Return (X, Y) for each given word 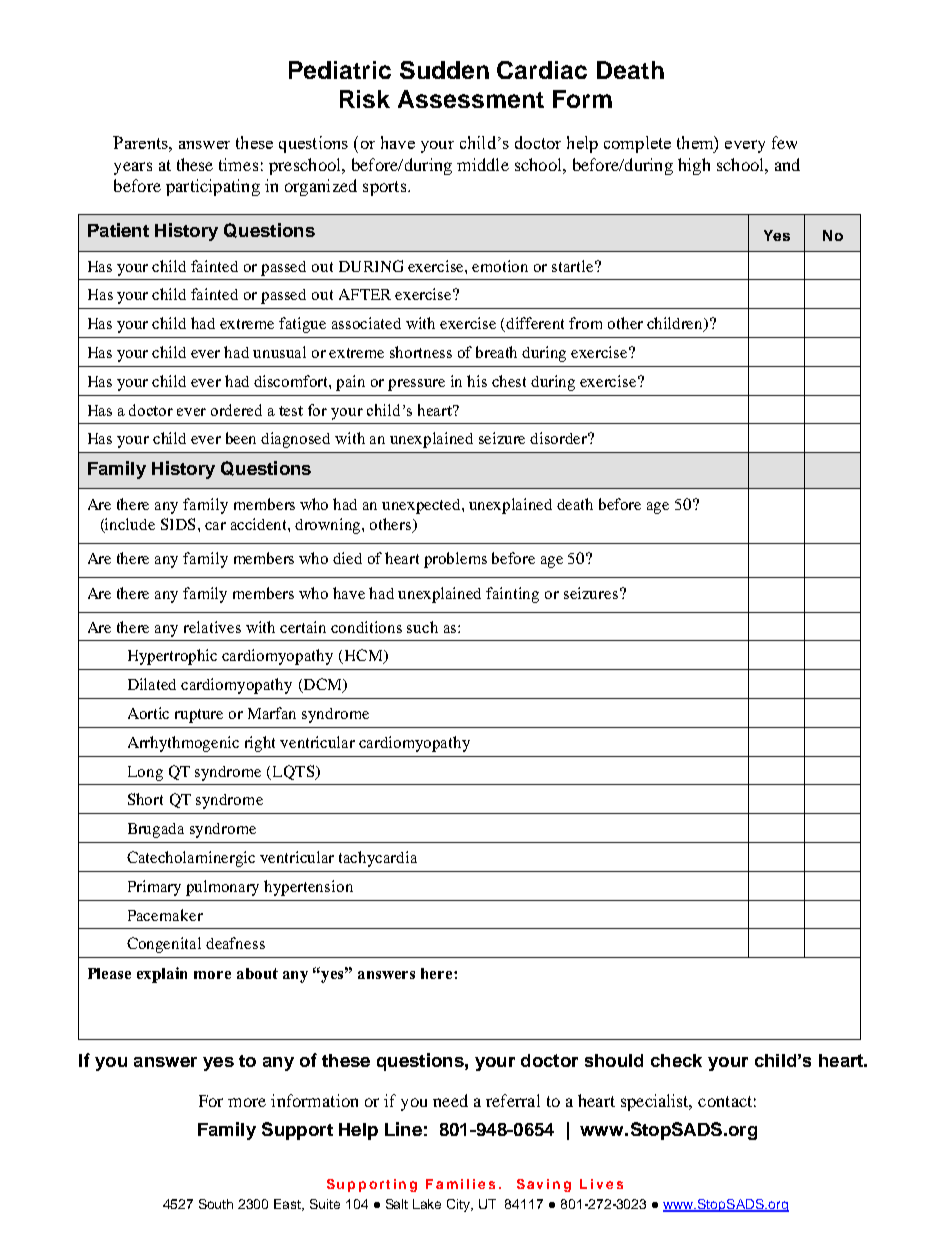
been (241, 438)
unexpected (422, 506)
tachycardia (378, 859)
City (460, 1205)
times (238, 164)
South (216, 1204)
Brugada (156, 830)
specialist (656, 1102)
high (694, 166)
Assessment (471, 99)
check (676, 1060)
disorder (560, 438)
